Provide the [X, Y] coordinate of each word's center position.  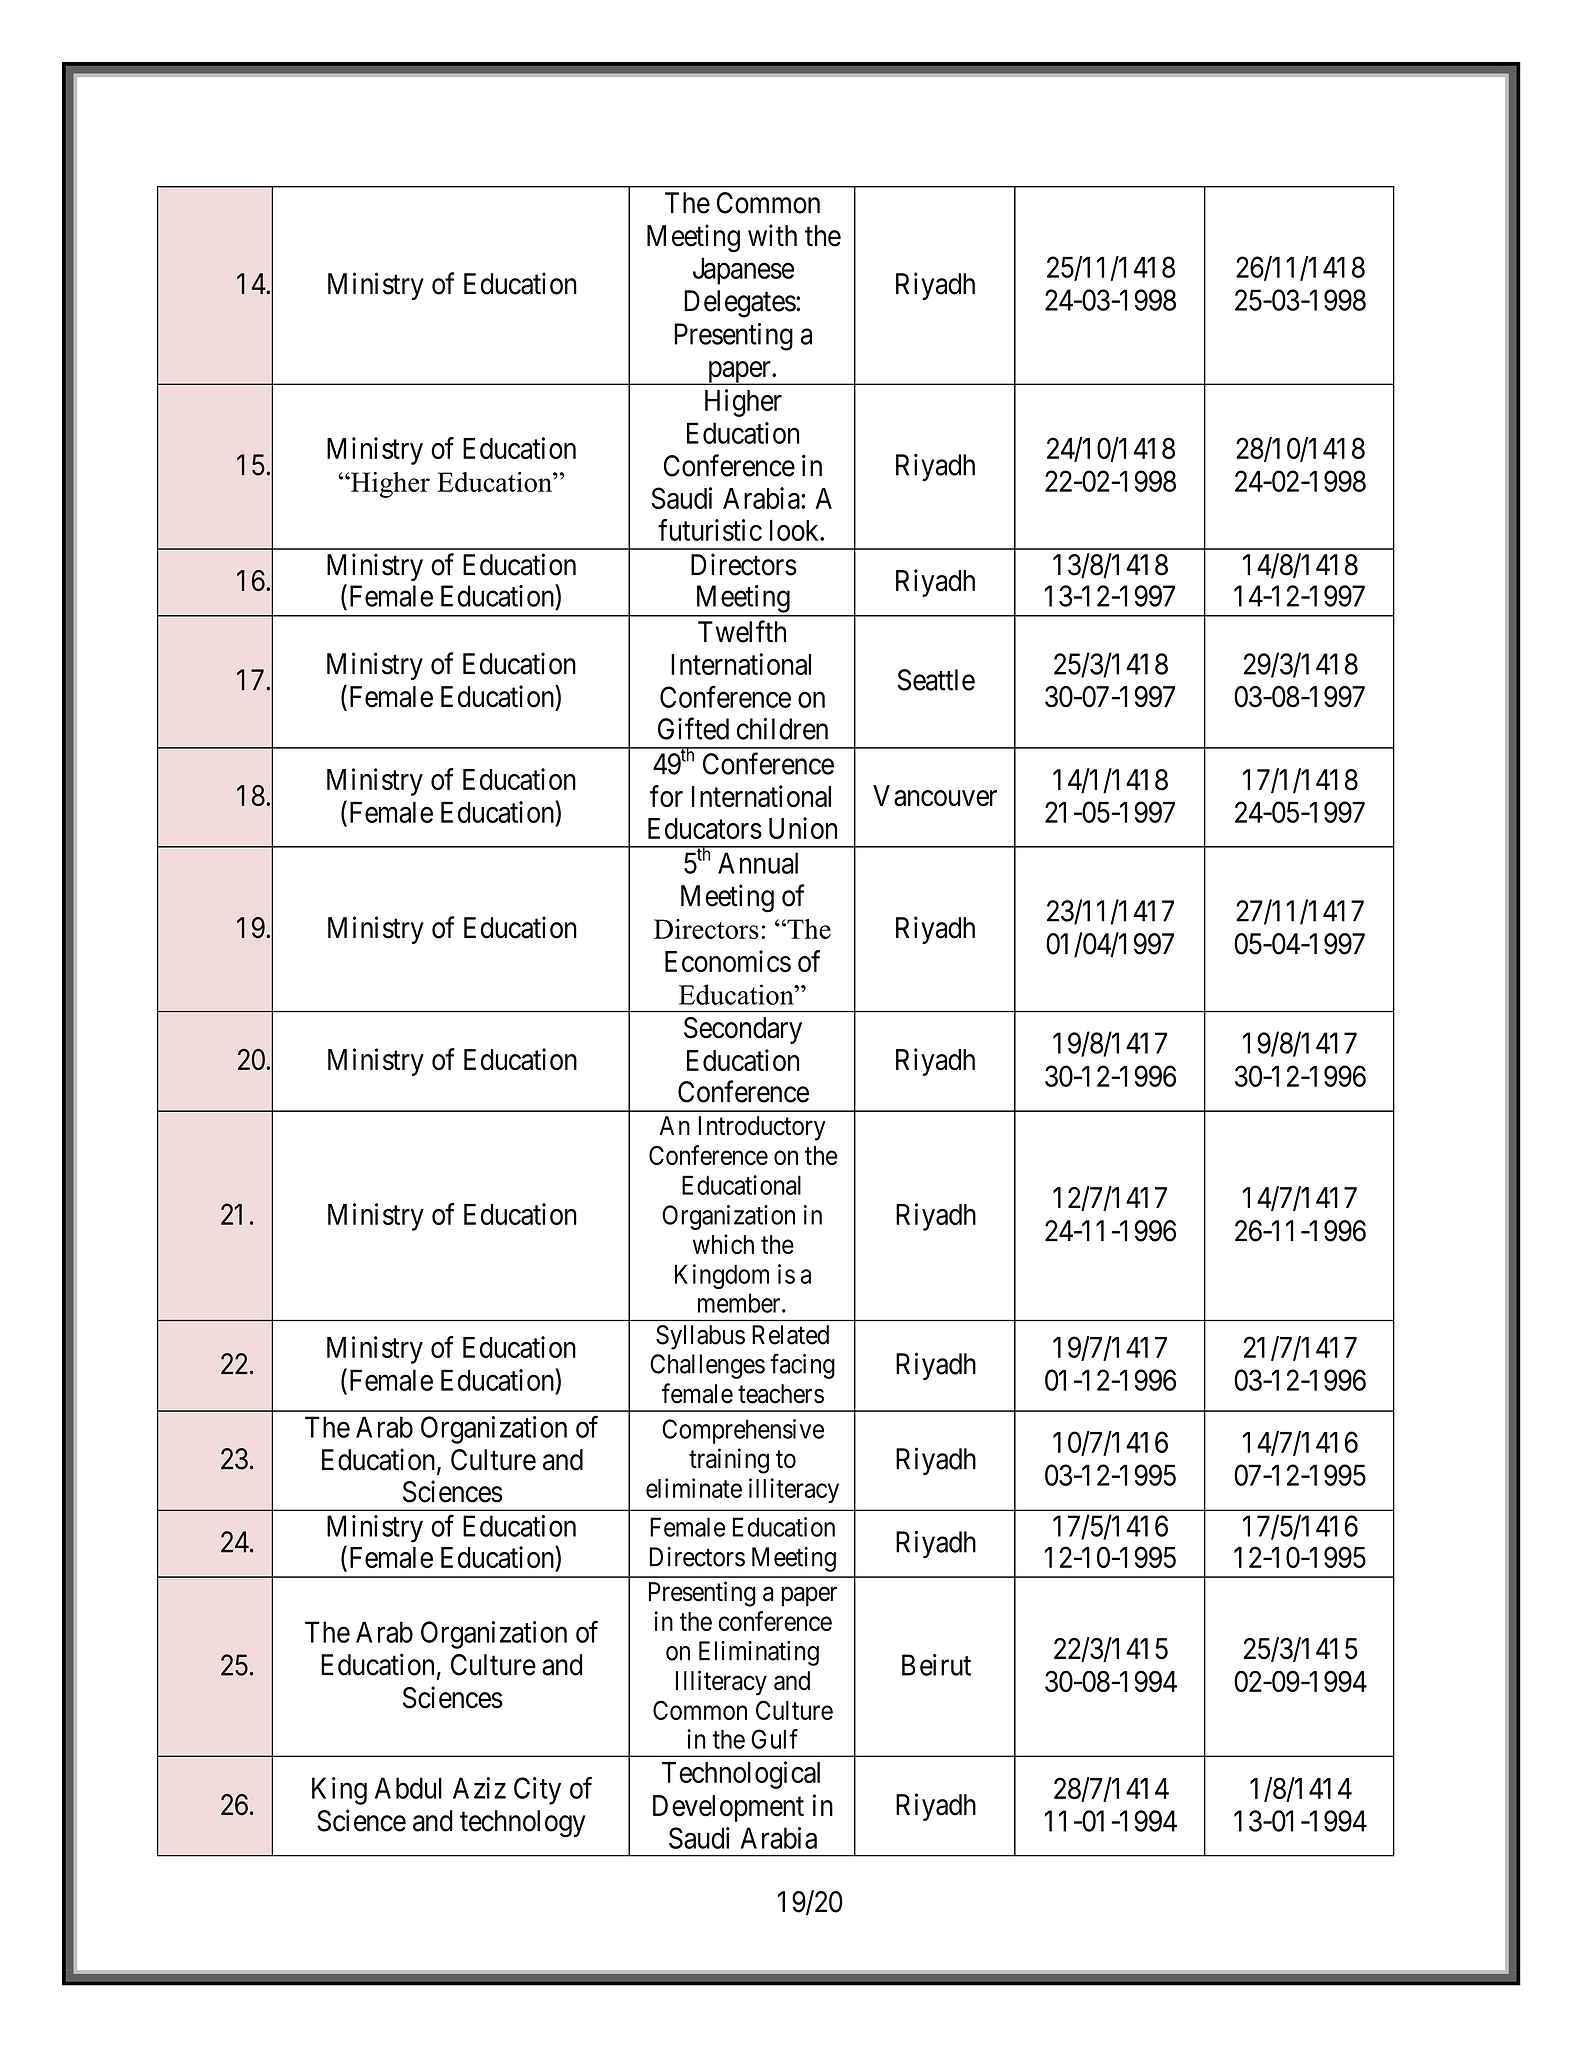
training [729, 1461]
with [772, 235]
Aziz [479, 1788]
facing [802, 1366]
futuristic [710, 530]
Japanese [743, 271]
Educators [705, 828]
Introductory [762, 1128]
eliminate [694, 1488]
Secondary [743, 1030]
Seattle [936, 680]
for [666, 796]
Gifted [693, 728]
